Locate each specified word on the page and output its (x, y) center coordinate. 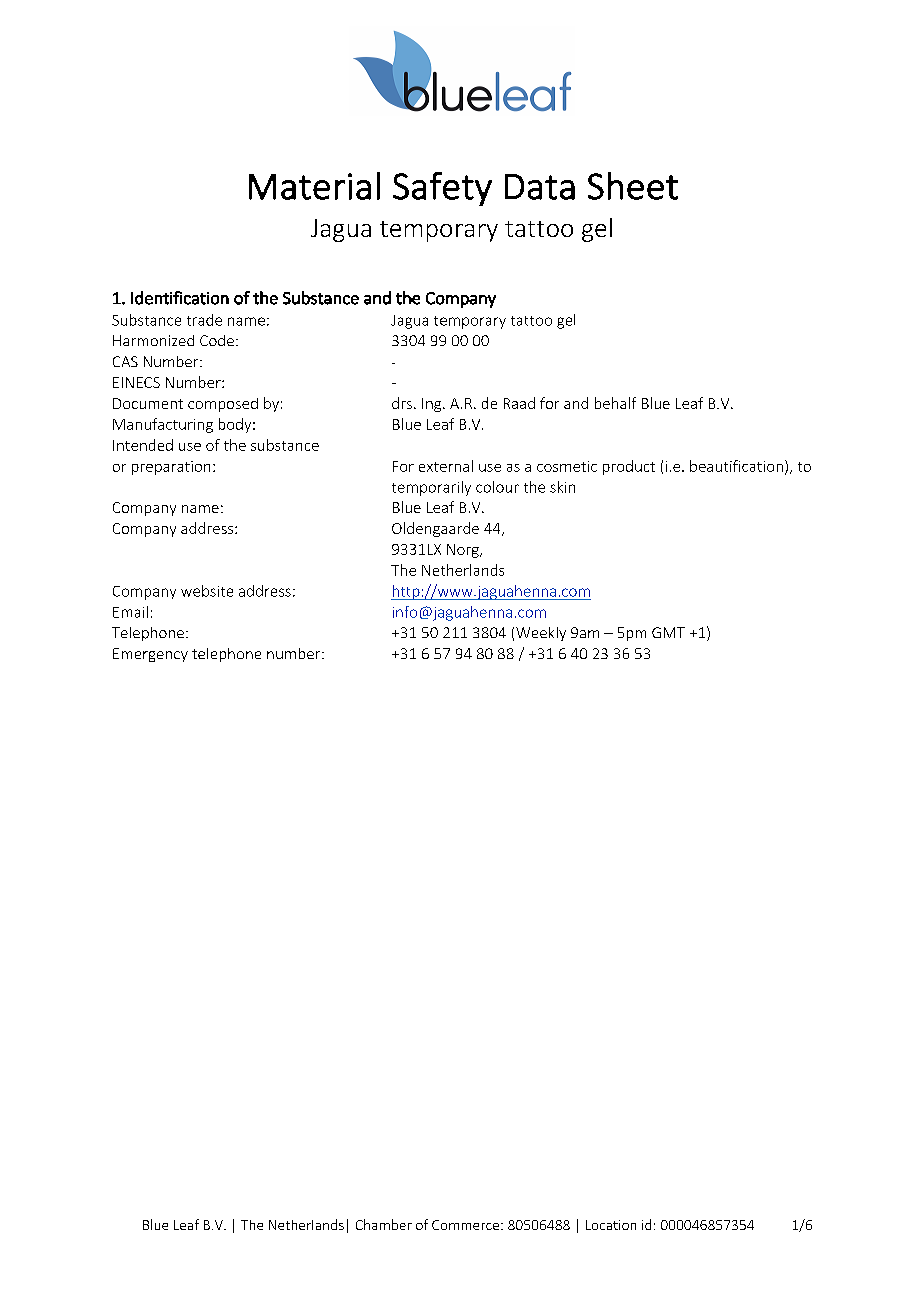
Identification (180, 298)
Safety (442, 189)
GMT (668, 632)
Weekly (541, 634)
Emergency (150, 655)
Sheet (633, 186)
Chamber (384, 1224)
